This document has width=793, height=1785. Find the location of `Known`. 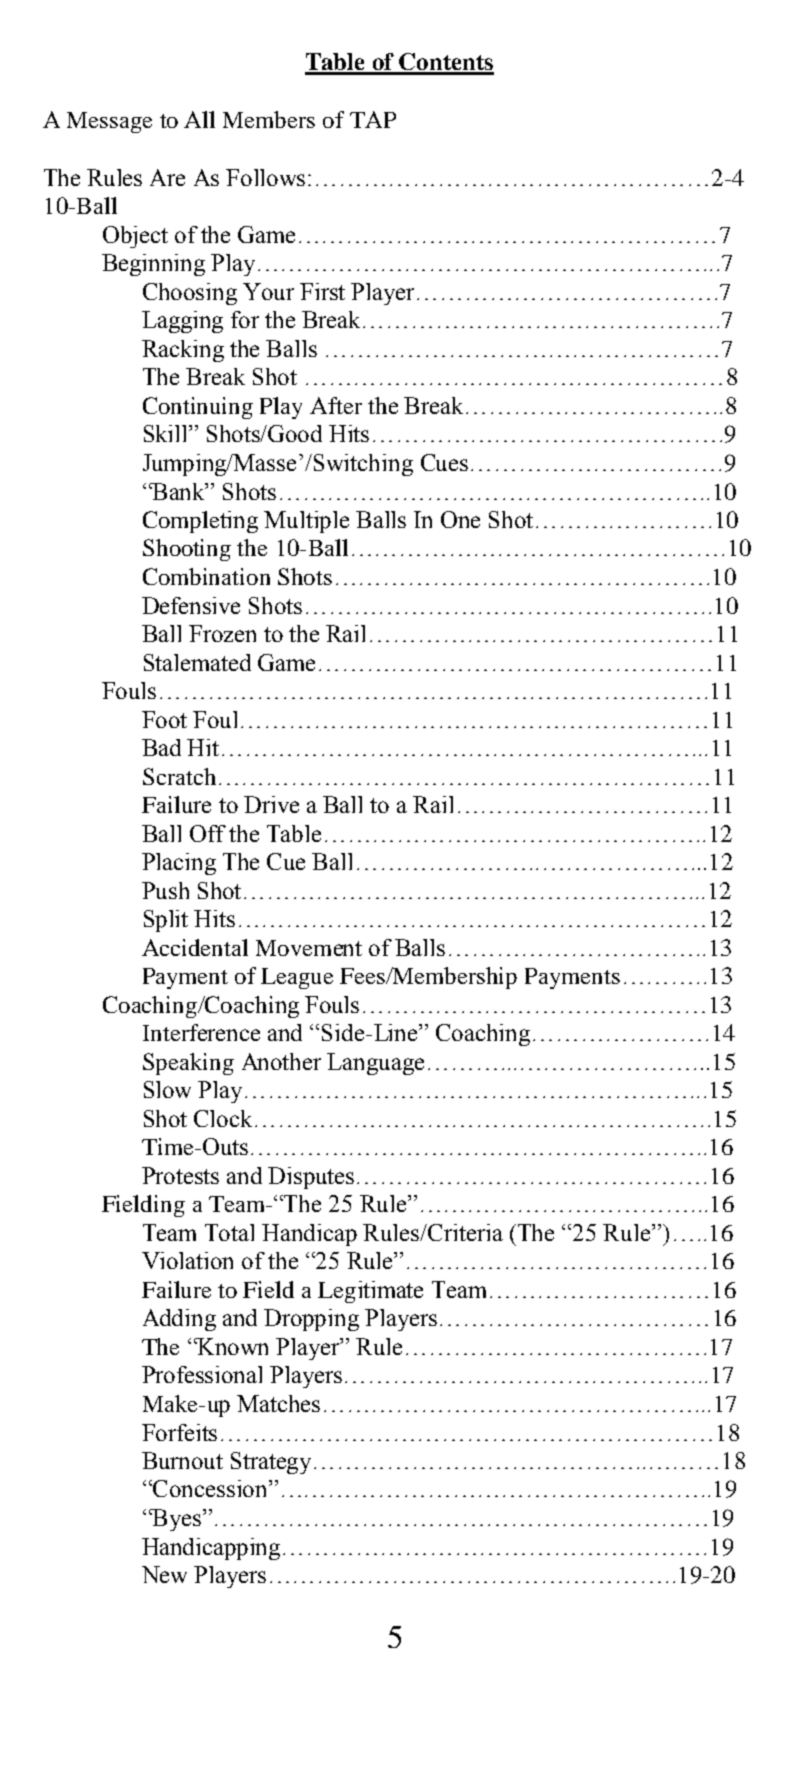

Known is located at coordinates (232, 1346).
